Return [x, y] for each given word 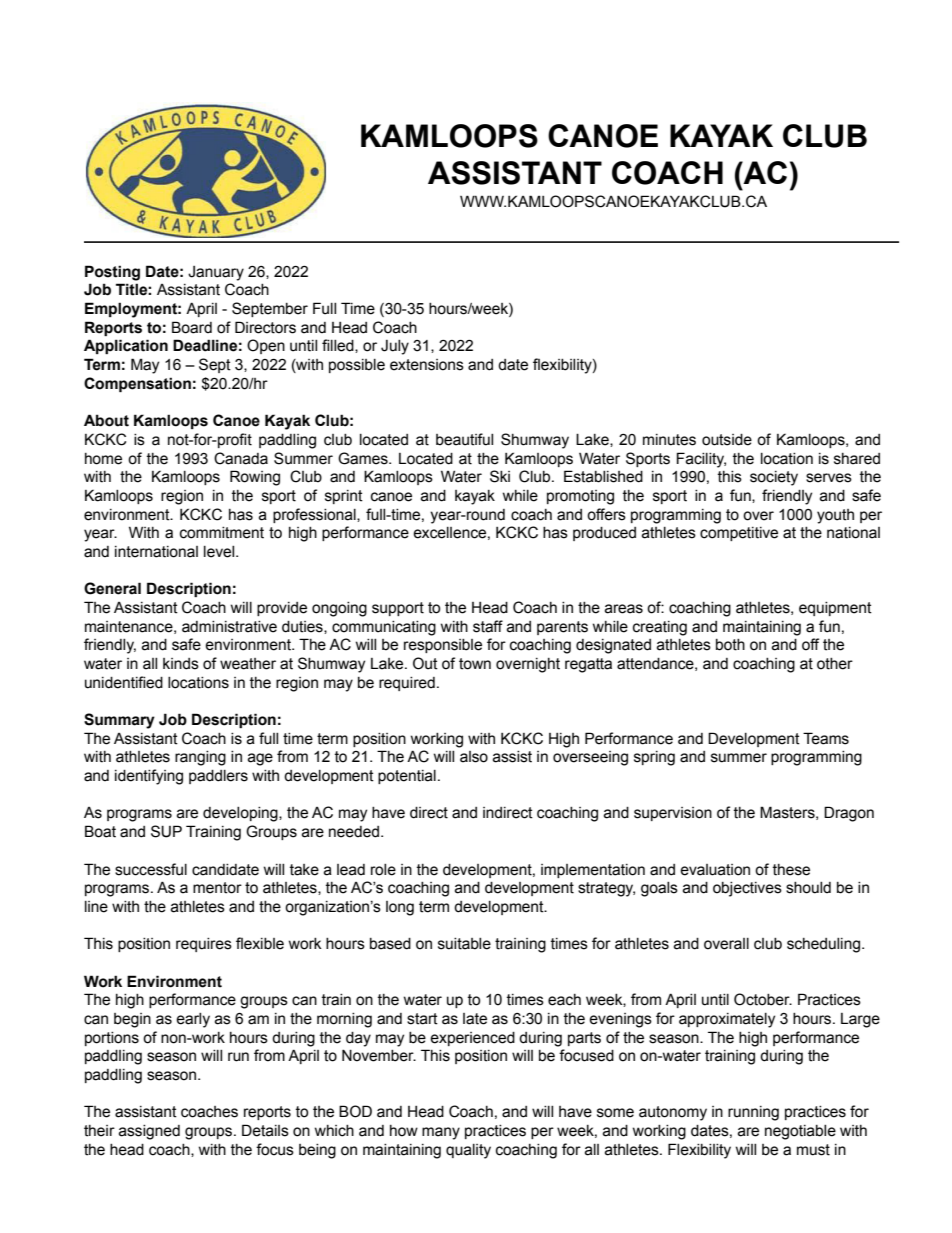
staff [488, 626]
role [383, 870]
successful [151, 869]
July [395, 347]
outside [727, 440]
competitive [739, 534]
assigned [149, 1132]
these [791, 870]
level [220, 552]
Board [192, 327]
